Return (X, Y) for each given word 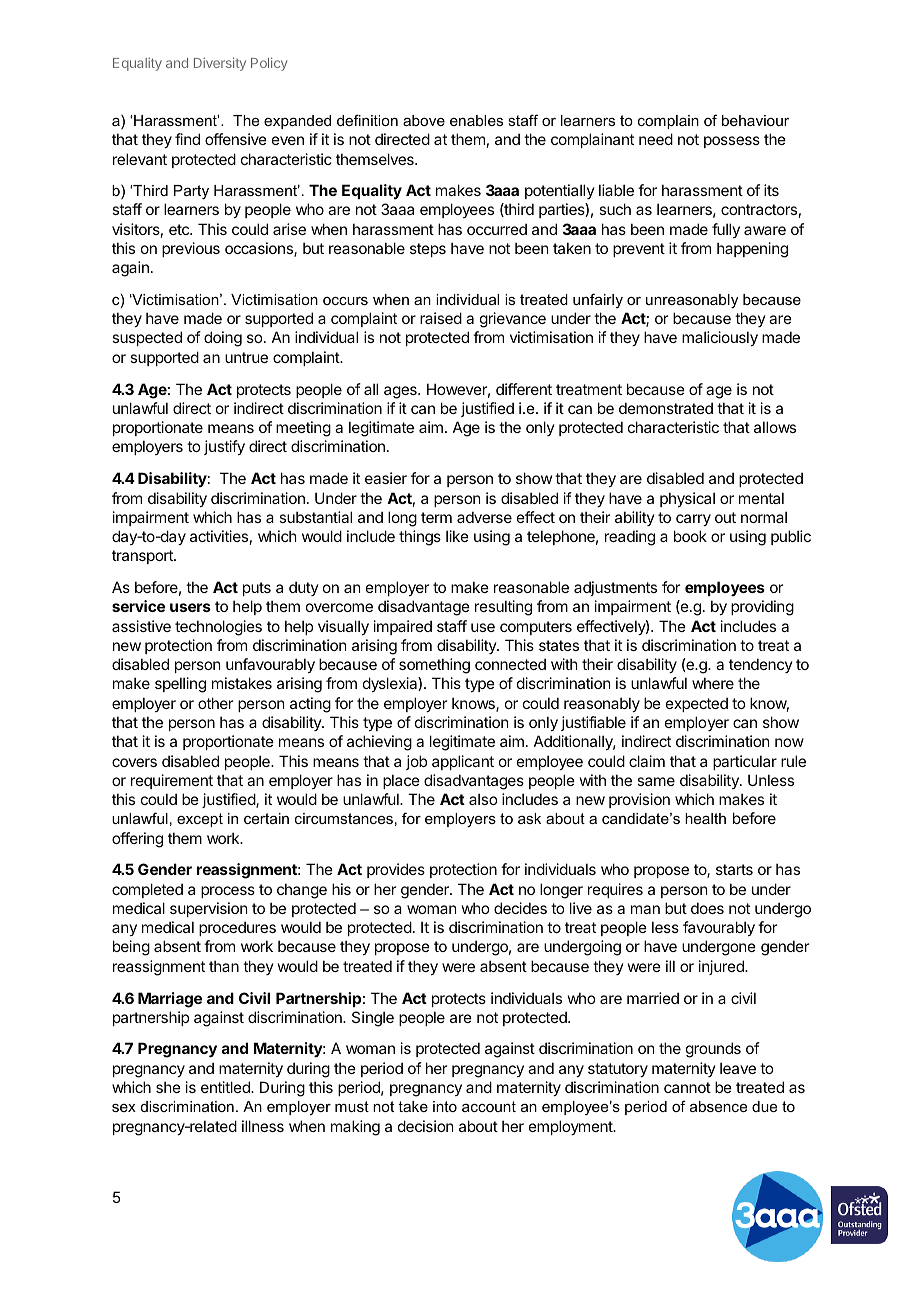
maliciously (720, 338)
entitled (226, 1087)
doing (223, 339)
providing (762, 608)
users (190, 607)
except (200, 820)
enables (476, 120)
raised (441, 318)
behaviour (755, 120)
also (483, 799)
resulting (503, 608)
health (705, 818)
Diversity (220, 64)
